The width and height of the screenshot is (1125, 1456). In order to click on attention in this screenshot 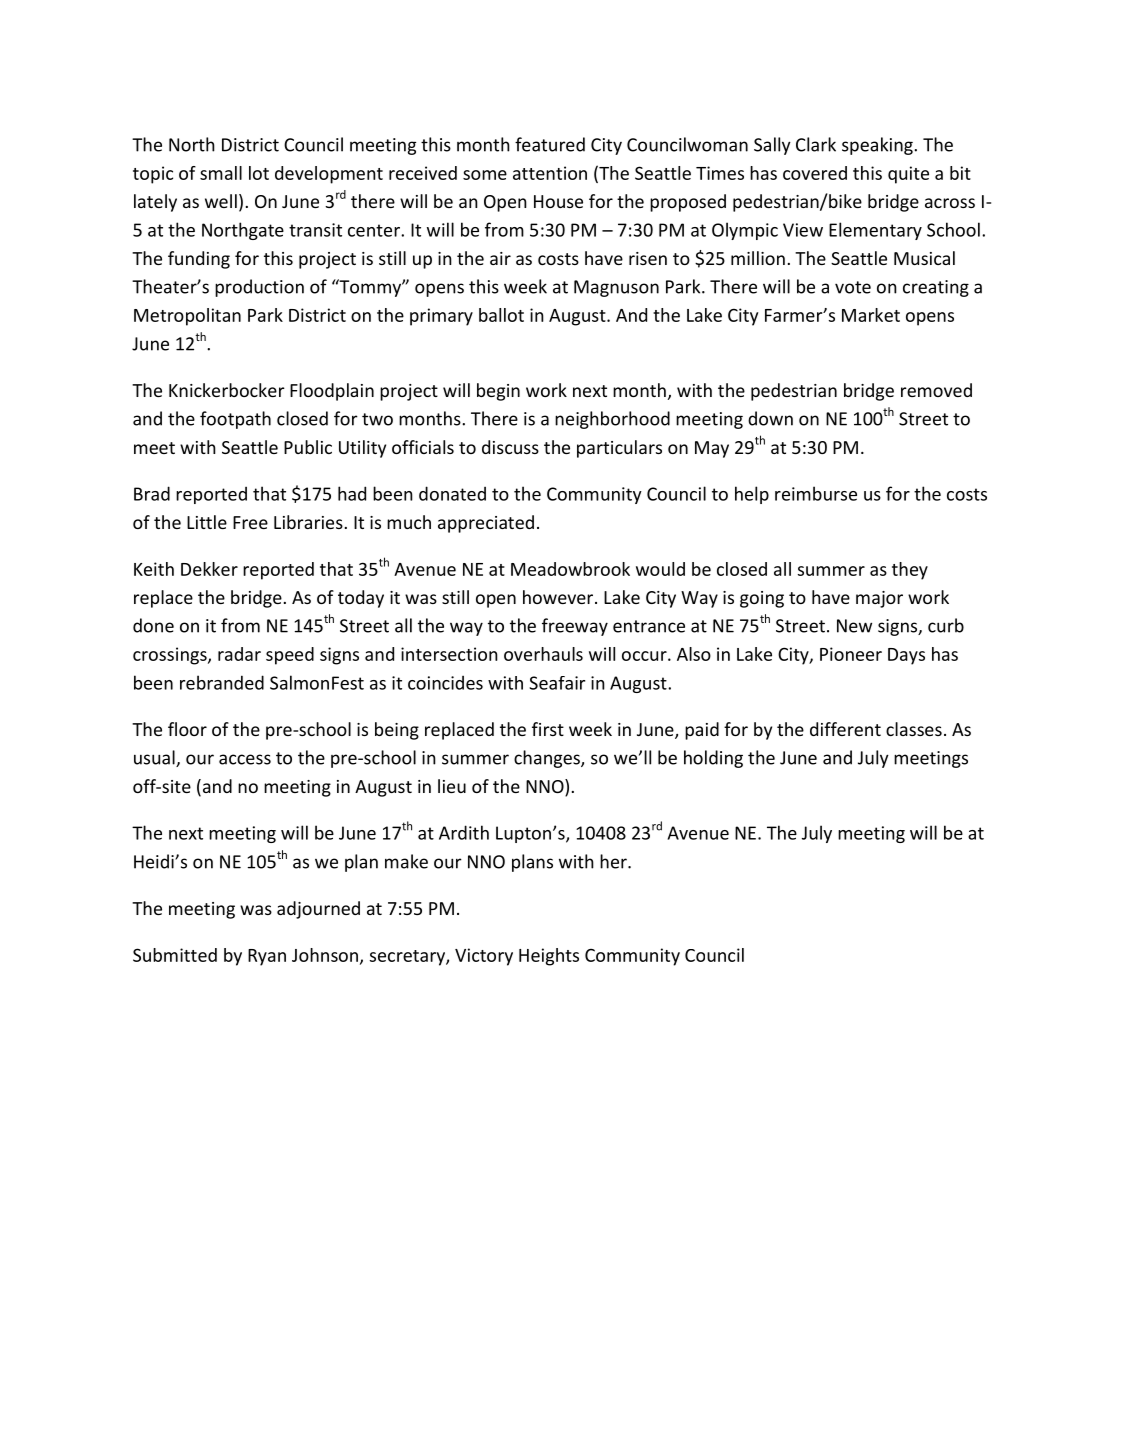, I will do `click(550, 173)`.
